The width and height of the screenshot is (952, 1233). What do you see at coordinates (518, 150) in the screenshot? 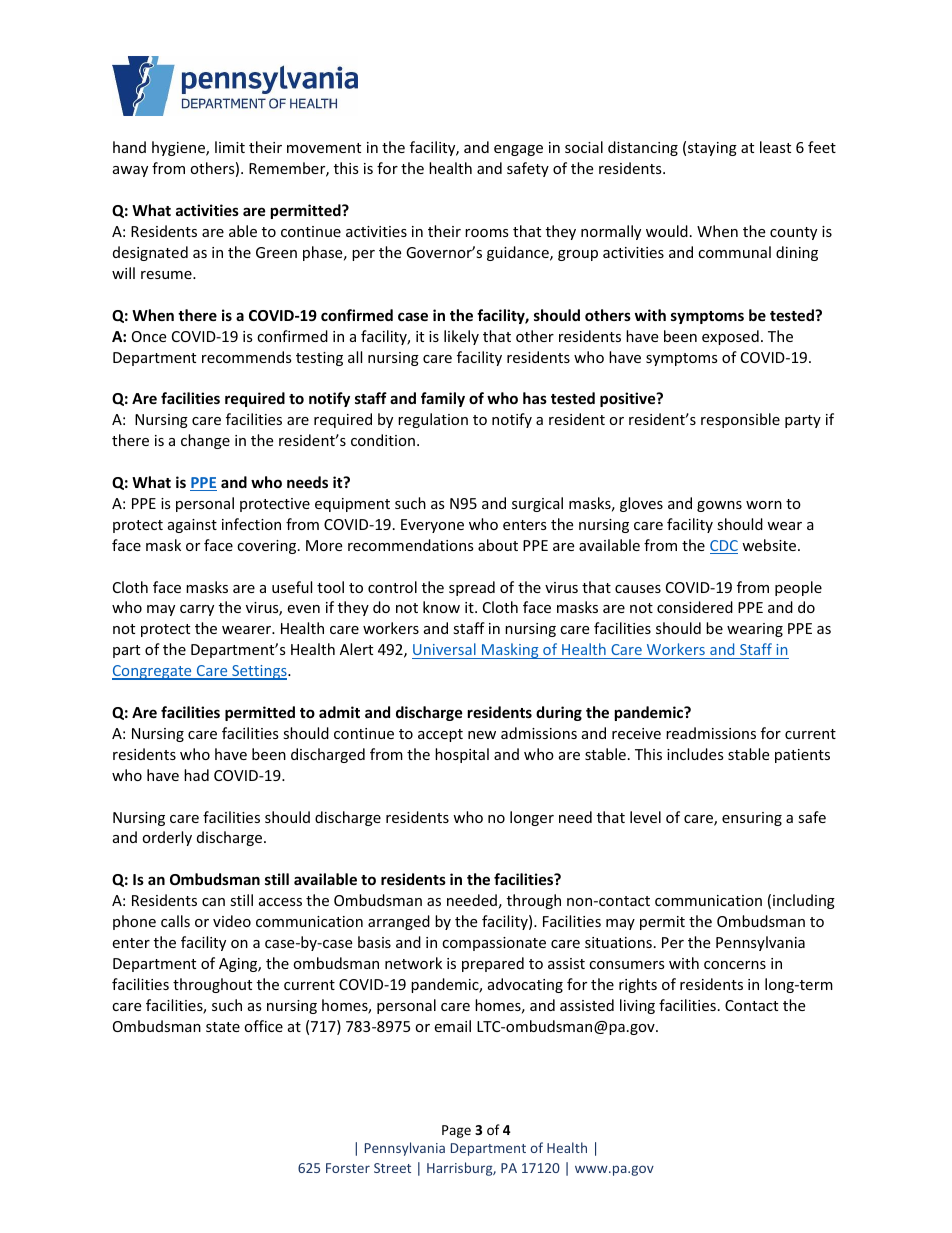
I see `engage` at bounding box center [518, 150].
